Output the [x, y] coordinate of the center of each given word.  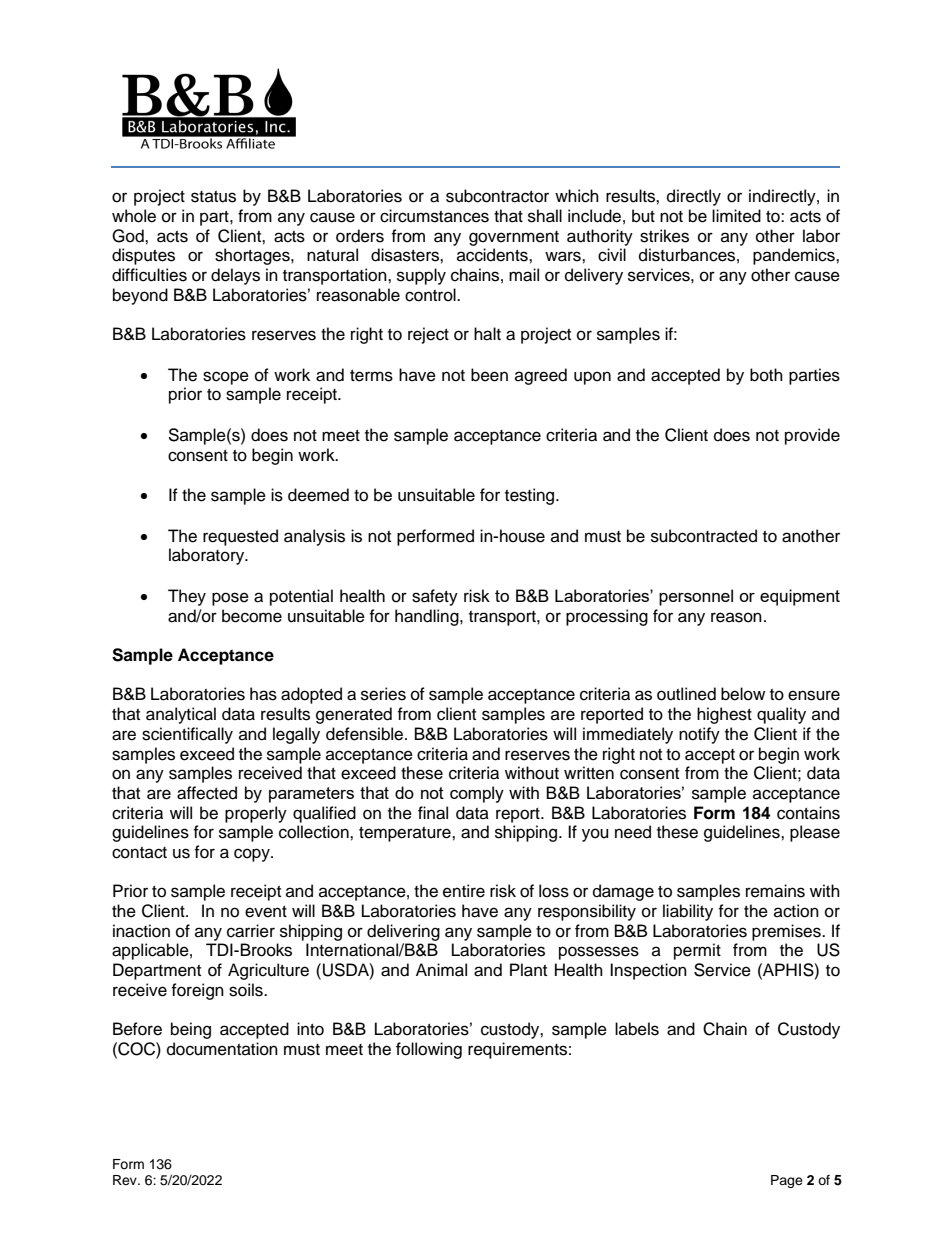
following [429, 1050]
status [213, 197]
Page [787, 1181]
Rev [126, 1180]
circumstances [434, 216]
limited [736, 216]
